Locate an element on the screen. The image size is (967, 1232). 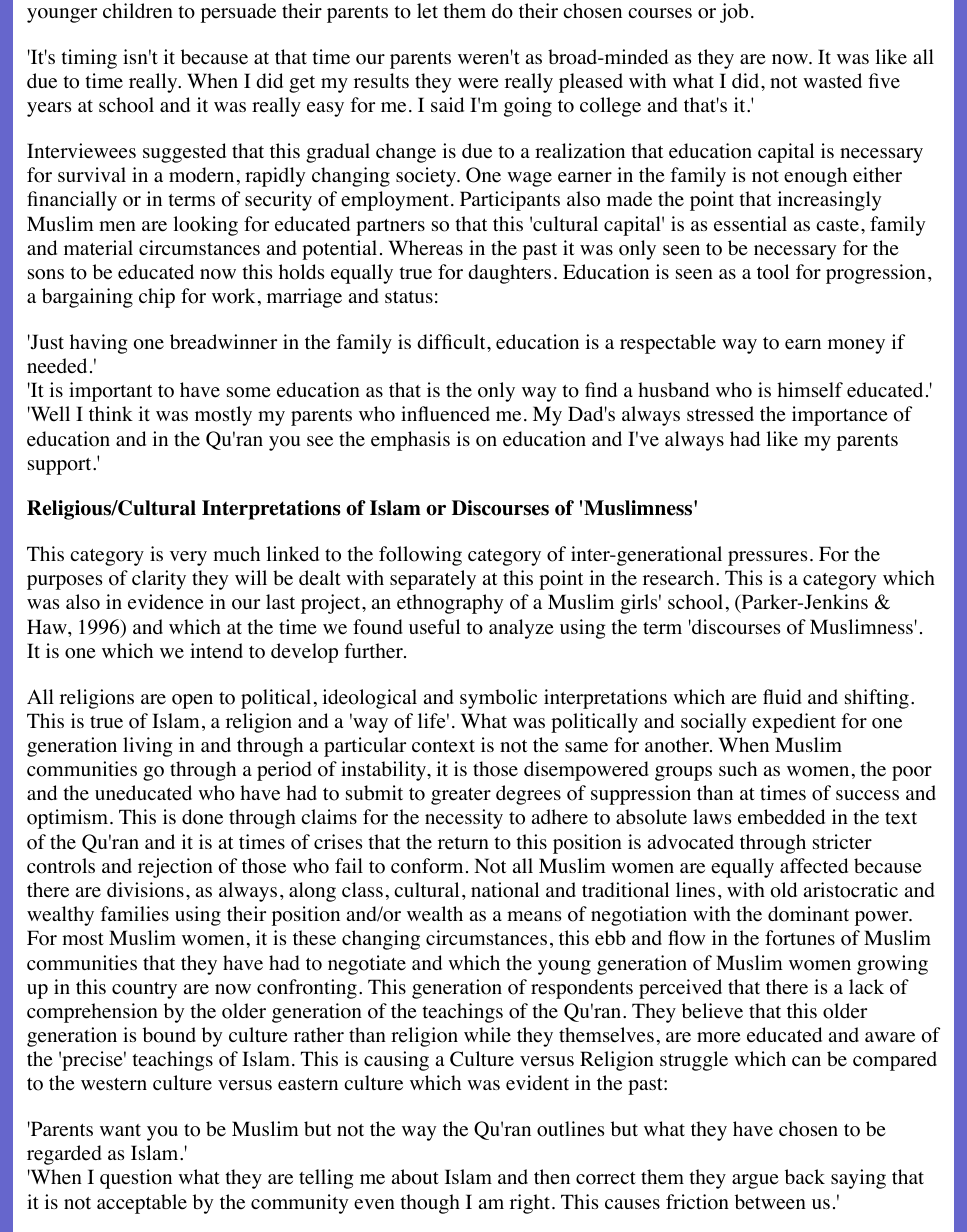
influenced is located at coordinates (445, 414).
